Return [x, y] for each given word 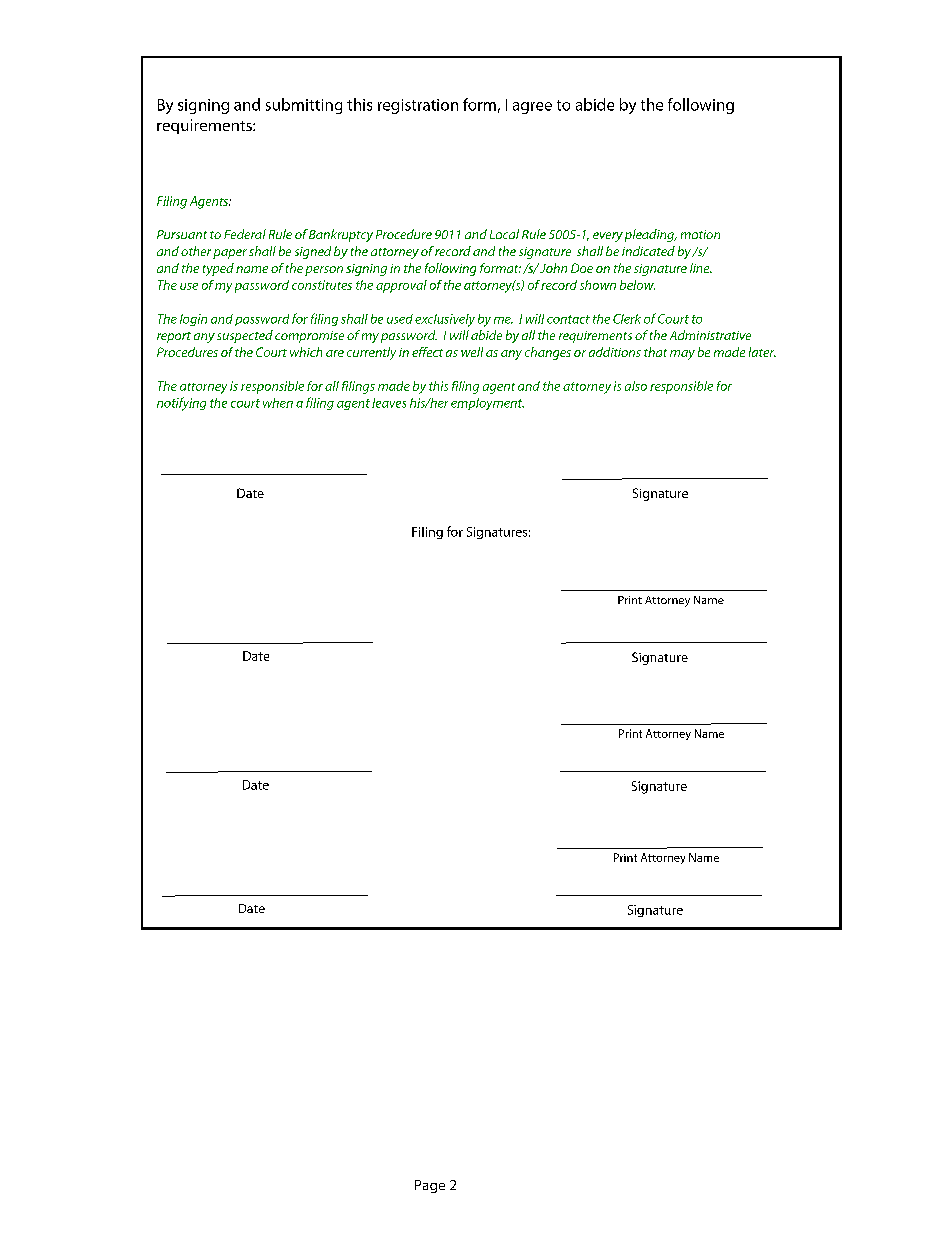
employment [487, 404]
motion [700, 234]
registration [418, 106]
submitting [304, 106]
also [636, 386]
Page [430, 1186]
